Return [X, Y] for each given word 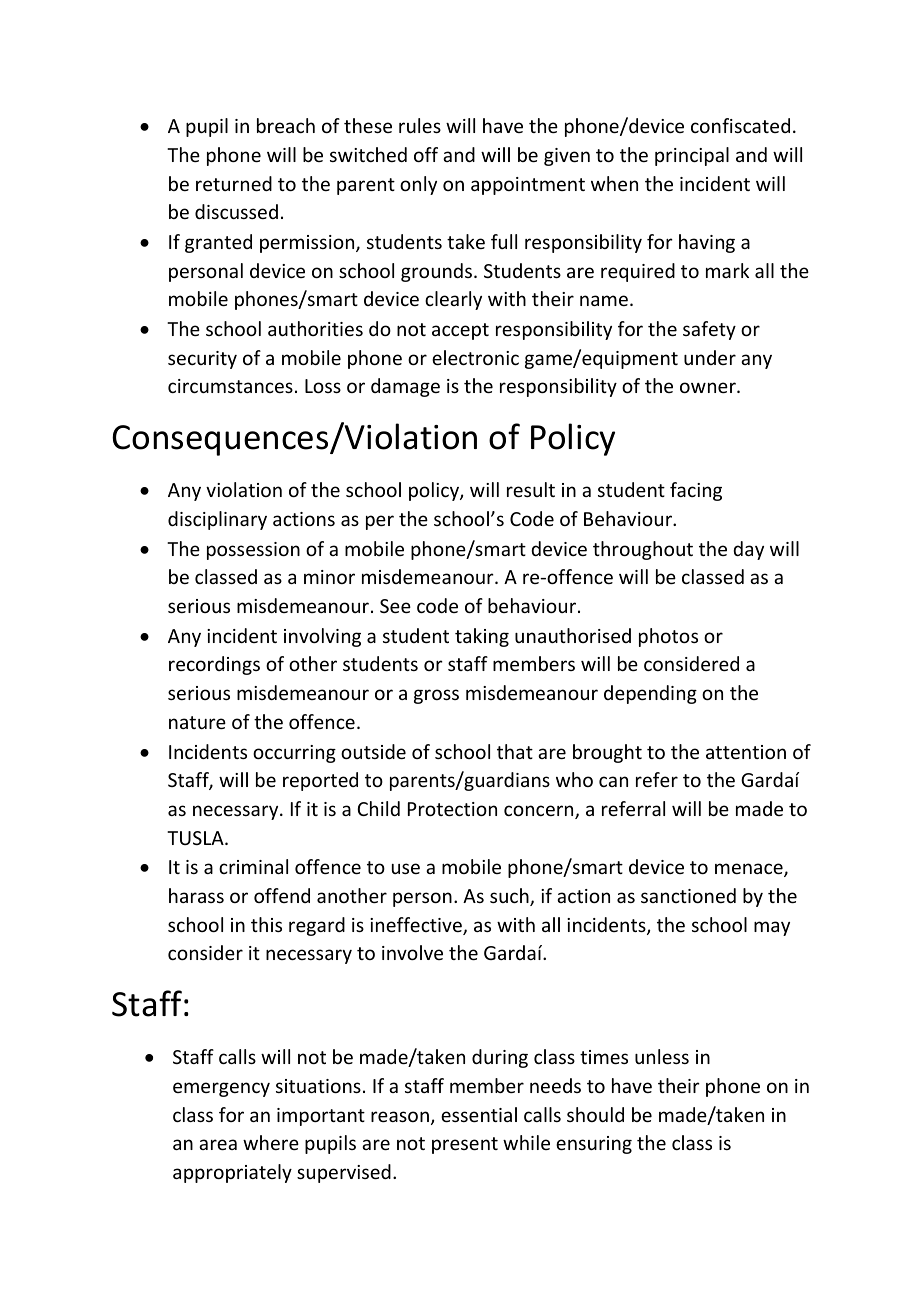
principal [692, 156]
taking [482, 637]
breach [286, 125]
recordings [214, 665]
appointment [528, 186]
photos [668, 637]
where [271, 1142]
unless [662, 1056]
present [465, 1145]
